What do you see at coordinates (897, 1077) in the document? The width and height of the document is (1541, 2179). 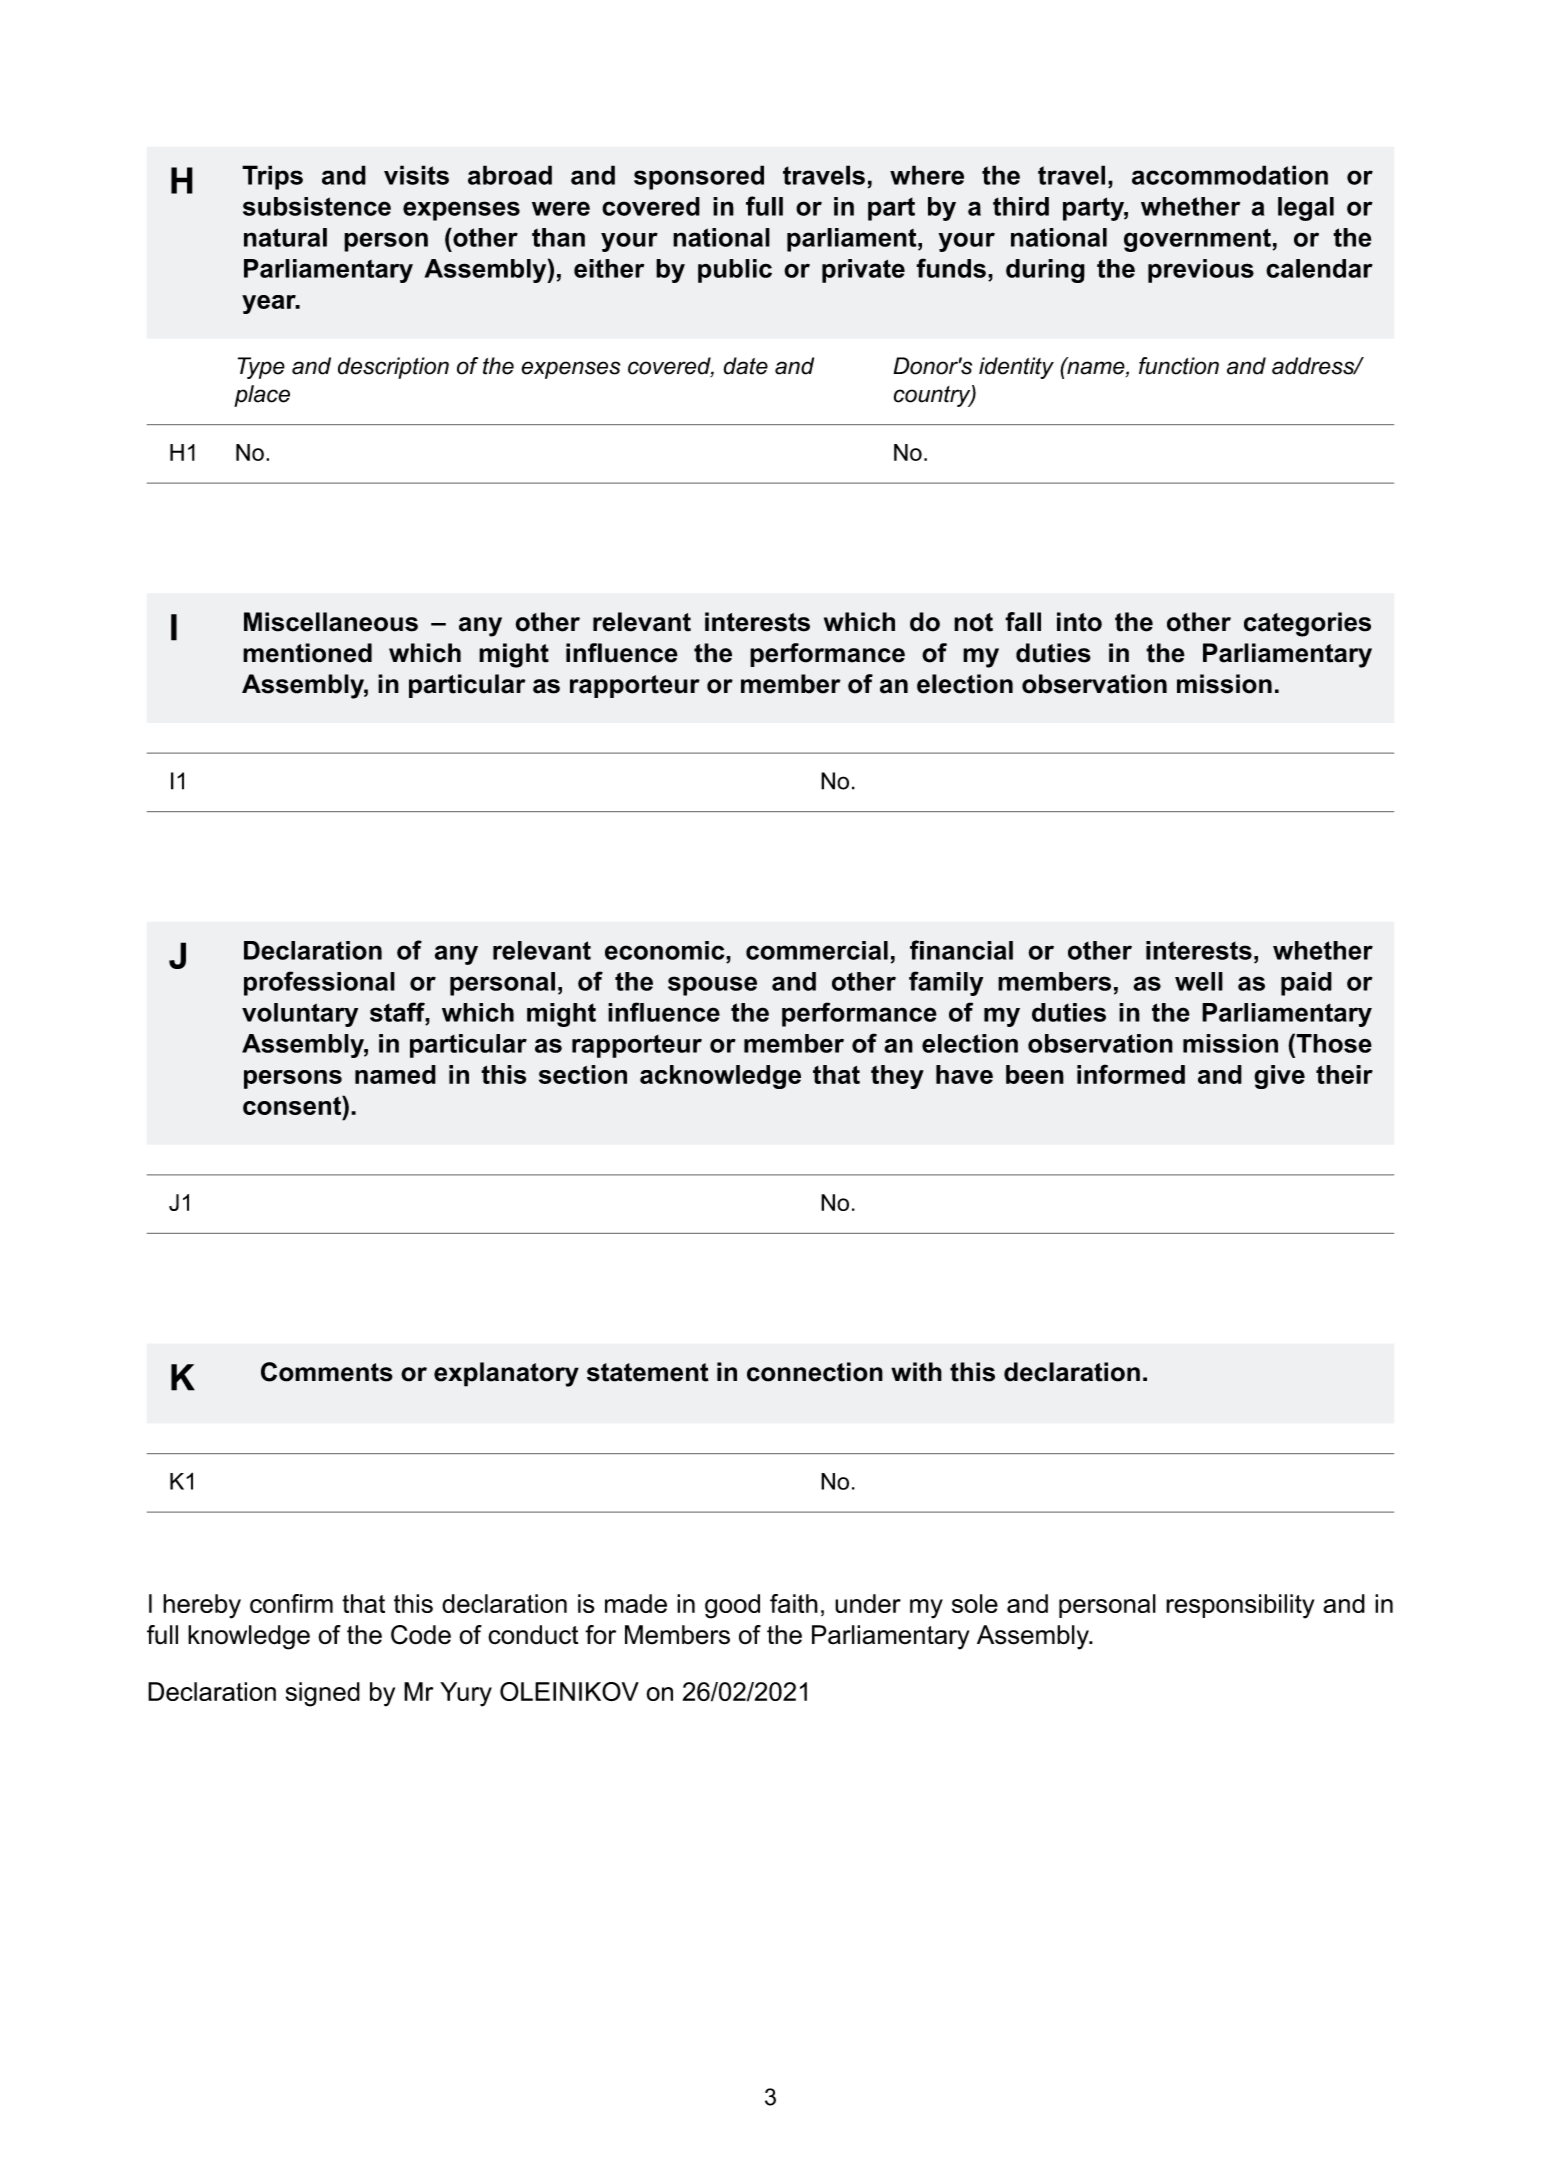 I see `they` at bounding box center [897, 1077].
